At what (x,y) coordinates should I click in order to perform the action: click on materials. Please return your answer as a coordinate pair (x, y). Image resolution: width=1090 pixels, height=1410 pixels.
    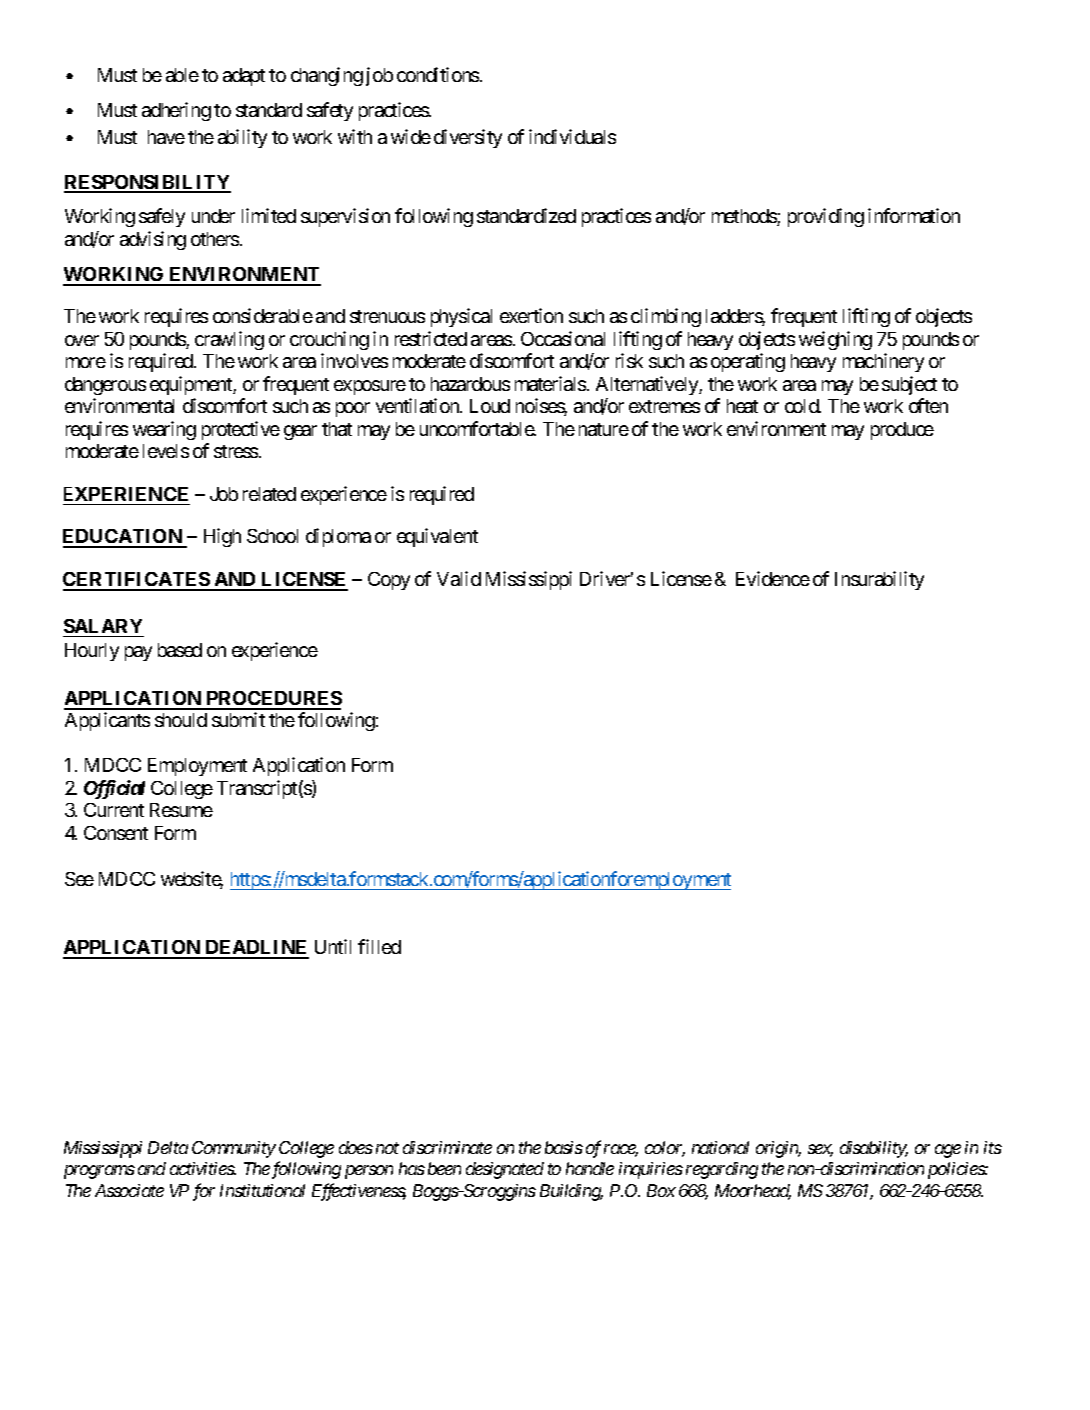
    Looking at the image, I should click on (550, 383).
